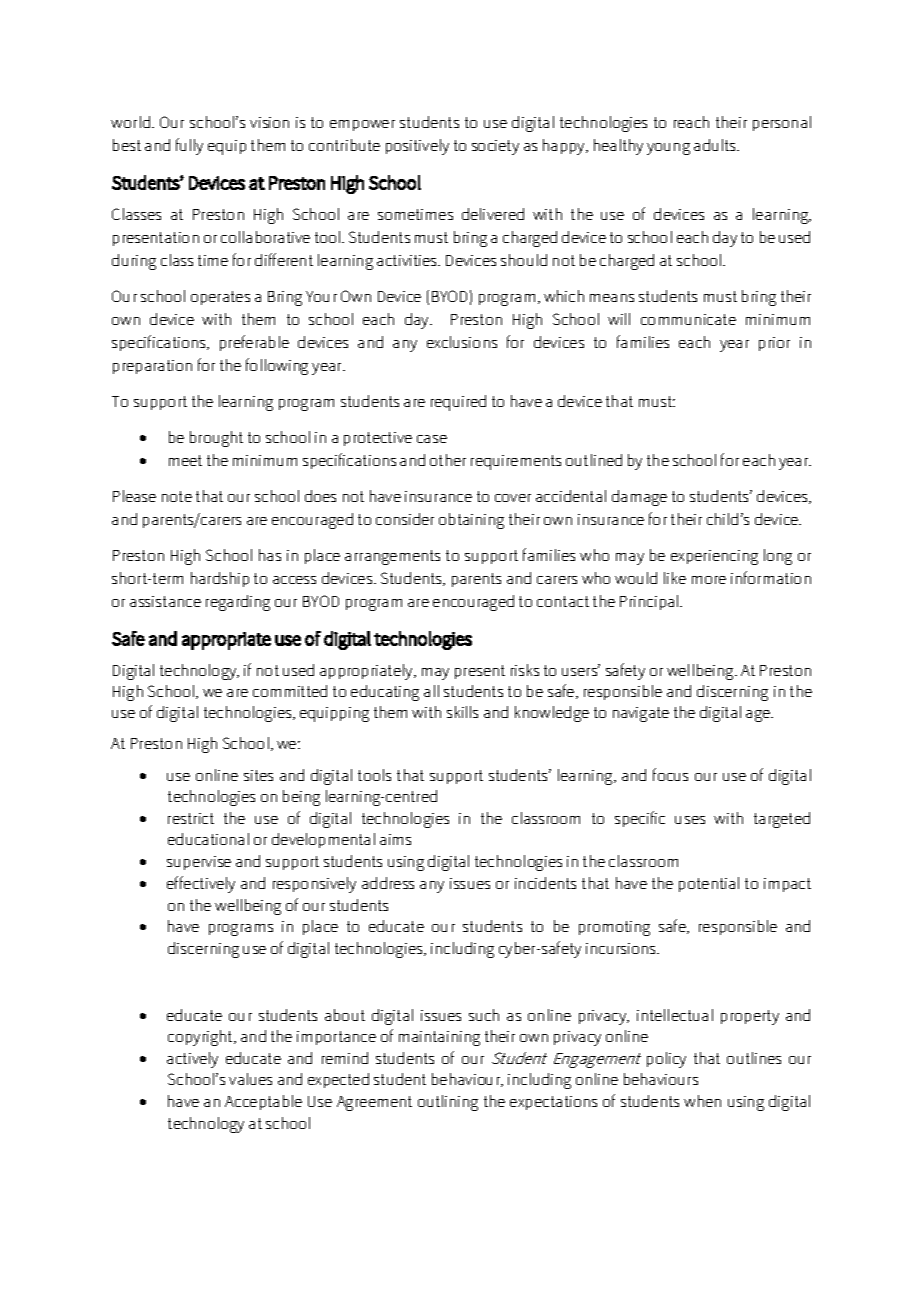 The image size is (924, 1308). Describe the element at coordinates (238, 603) in the document. I see `regarding` at that location.
